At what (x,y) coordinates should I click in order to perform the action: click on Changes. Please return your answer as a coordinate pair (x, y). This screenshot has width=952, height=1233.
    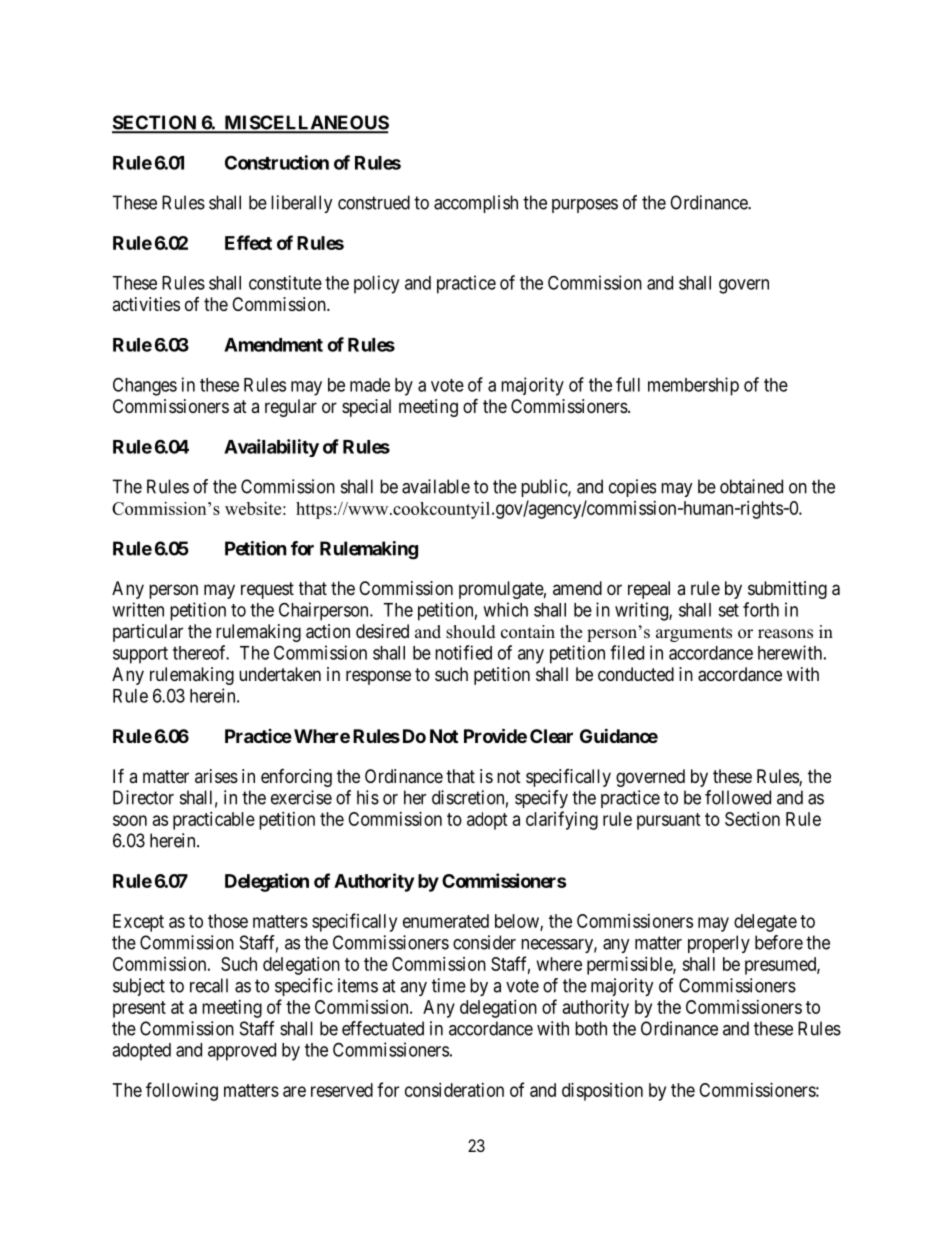
    Looking at the image, I should click on (145, 386).
